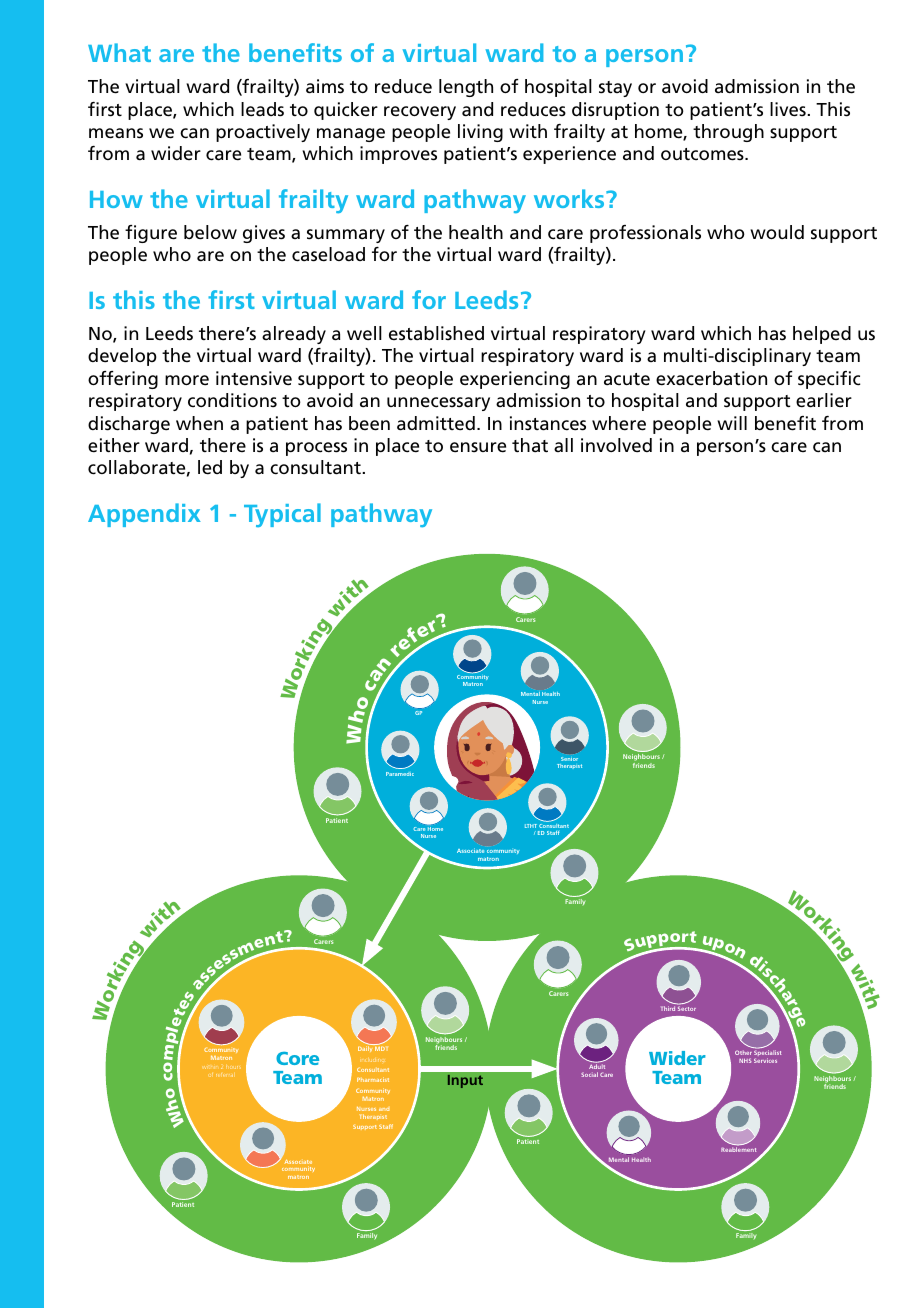 This document has height=1308, width=924. Describe the element at coordinates (668, 1008) in the document. I see `Third` at that location.
